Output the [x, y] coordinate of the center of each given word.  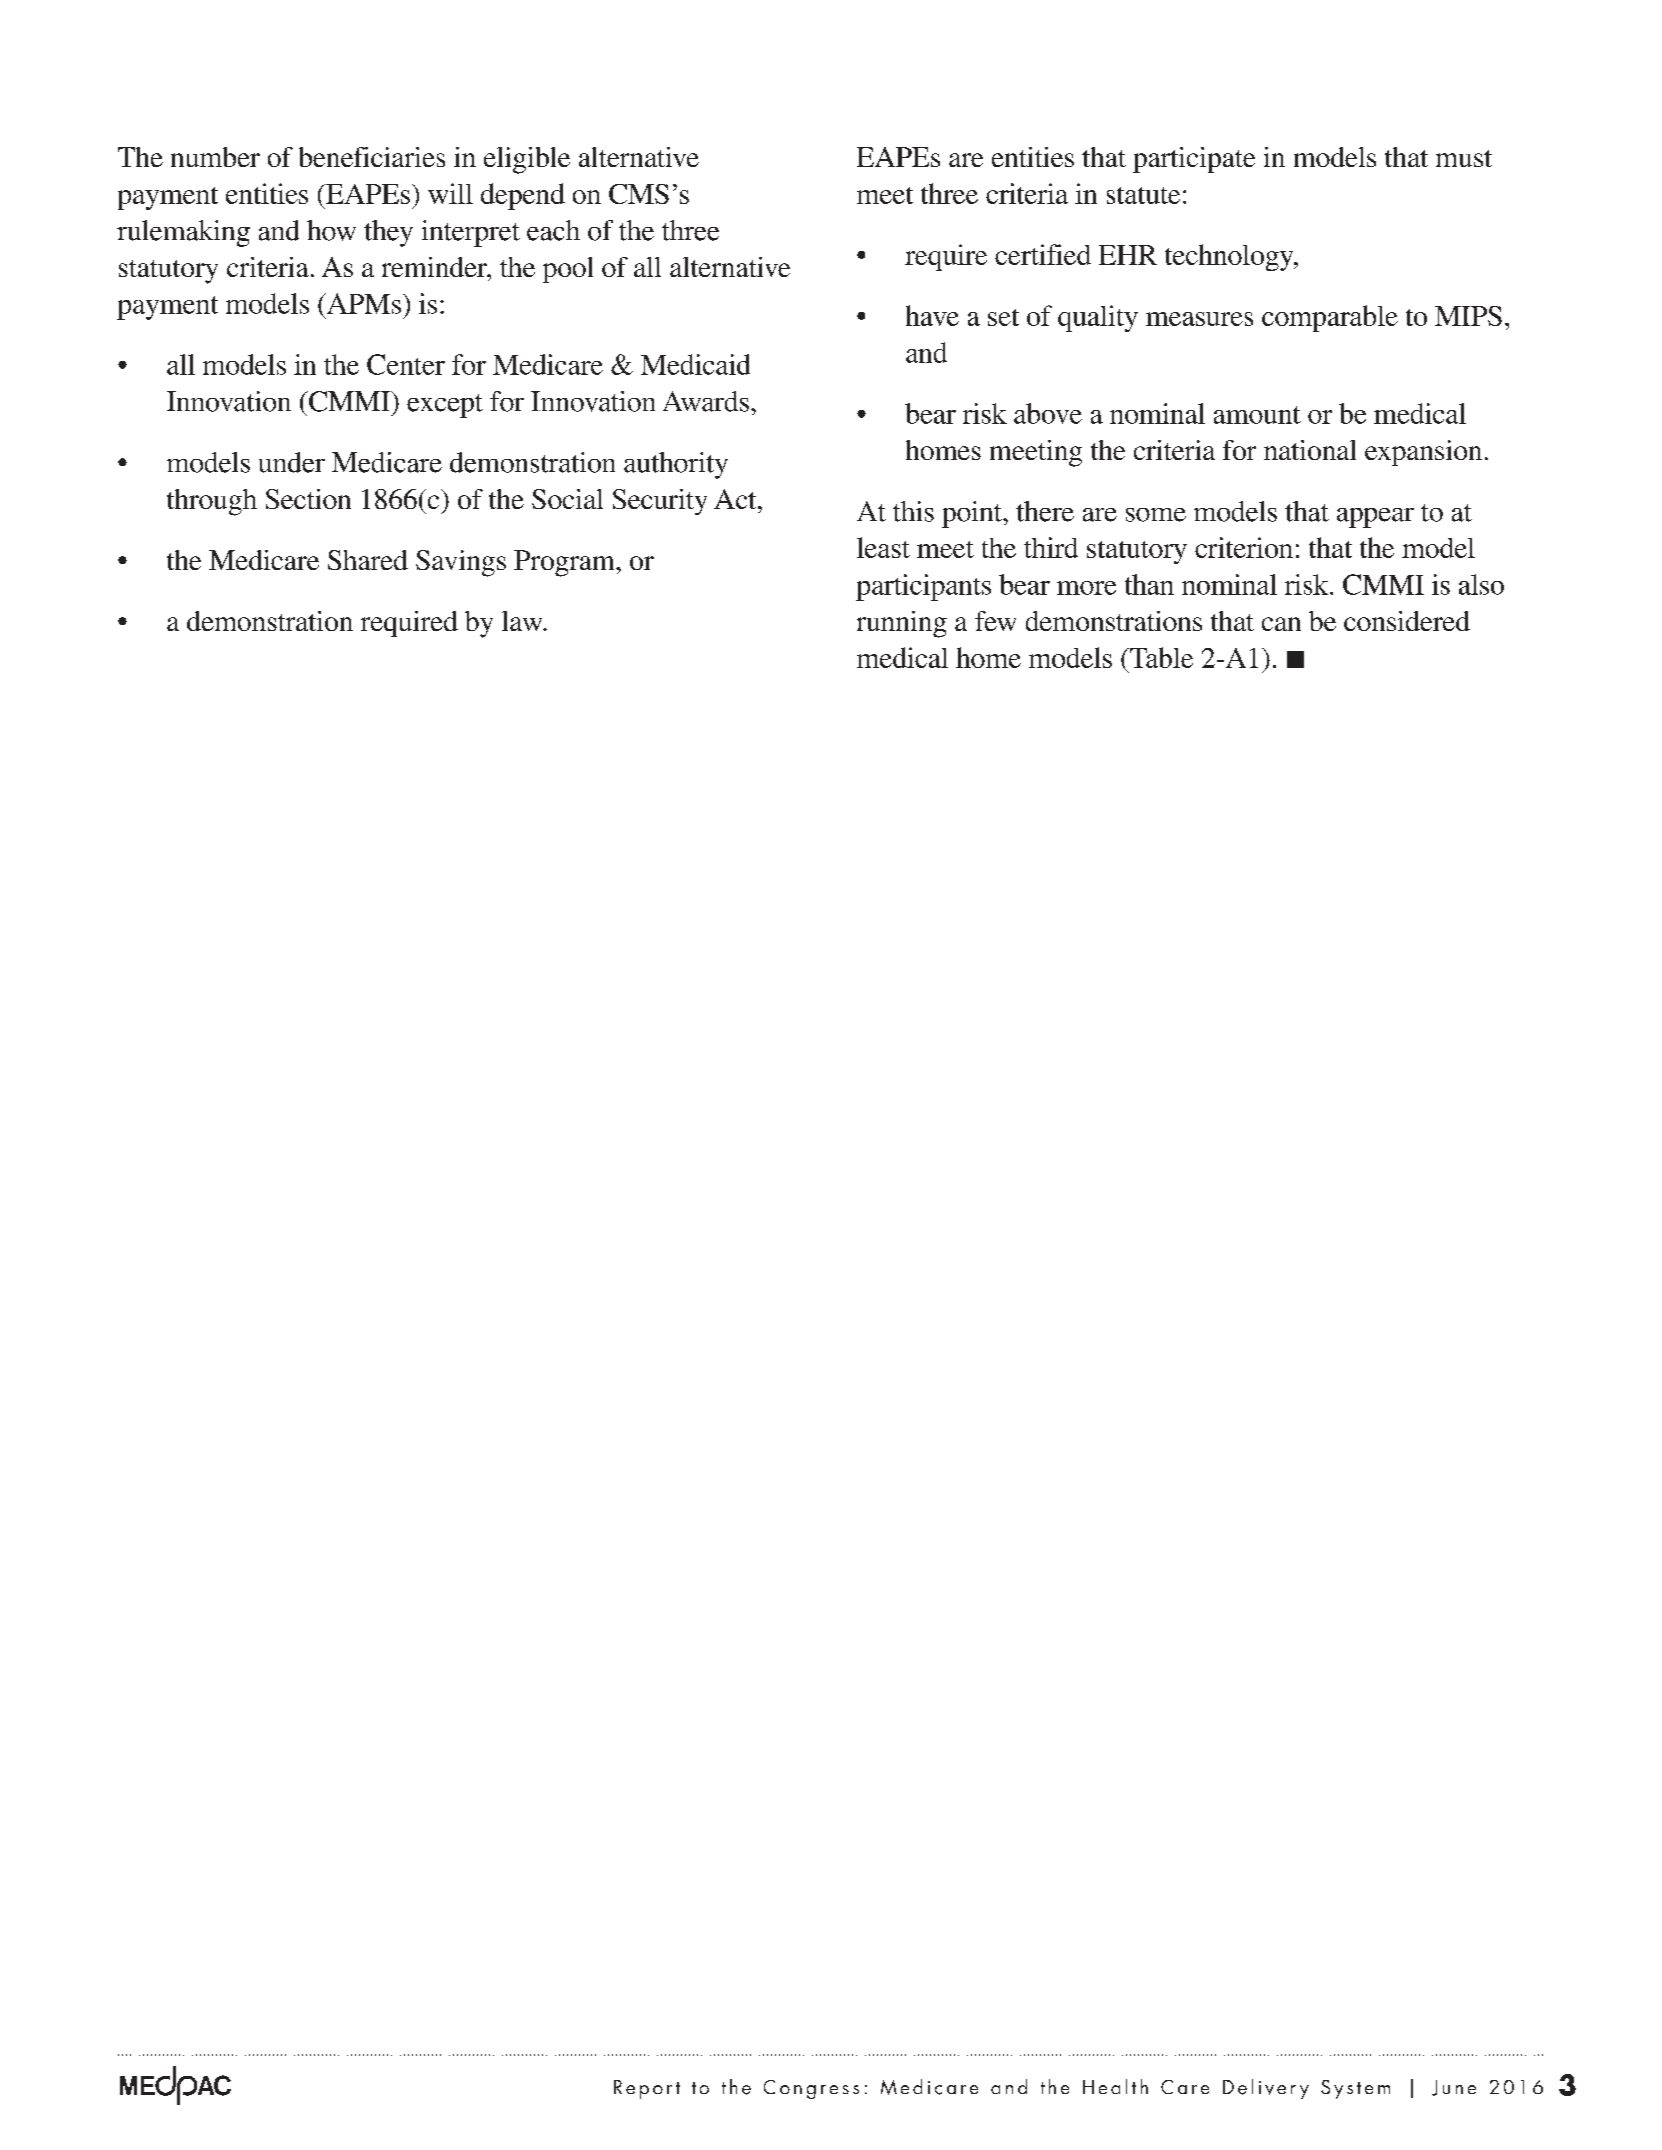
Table [1160, 657]
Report [647, 2089]
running [902, 624]
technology [1230, 257]
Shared [368, 560]
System [1355, 2089]
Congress [811, 2089]
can [1281, 624]
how [331, 230]
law [523, 621]
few [995, 621]
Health [1115, 2086]
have [932, 315]
